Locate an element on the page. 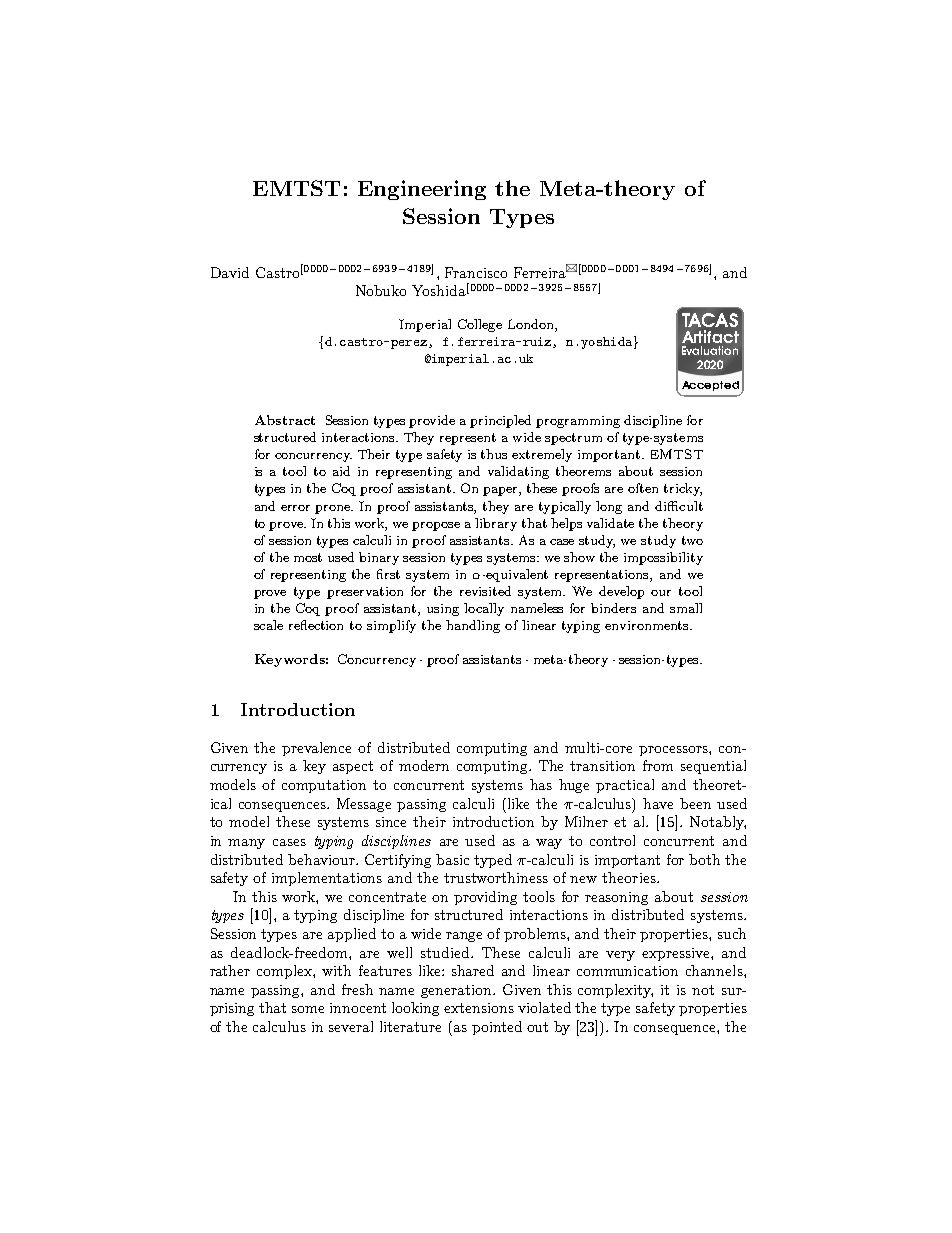 This image has height=1233, width=952. principled is located at coordinates (500, 421).
